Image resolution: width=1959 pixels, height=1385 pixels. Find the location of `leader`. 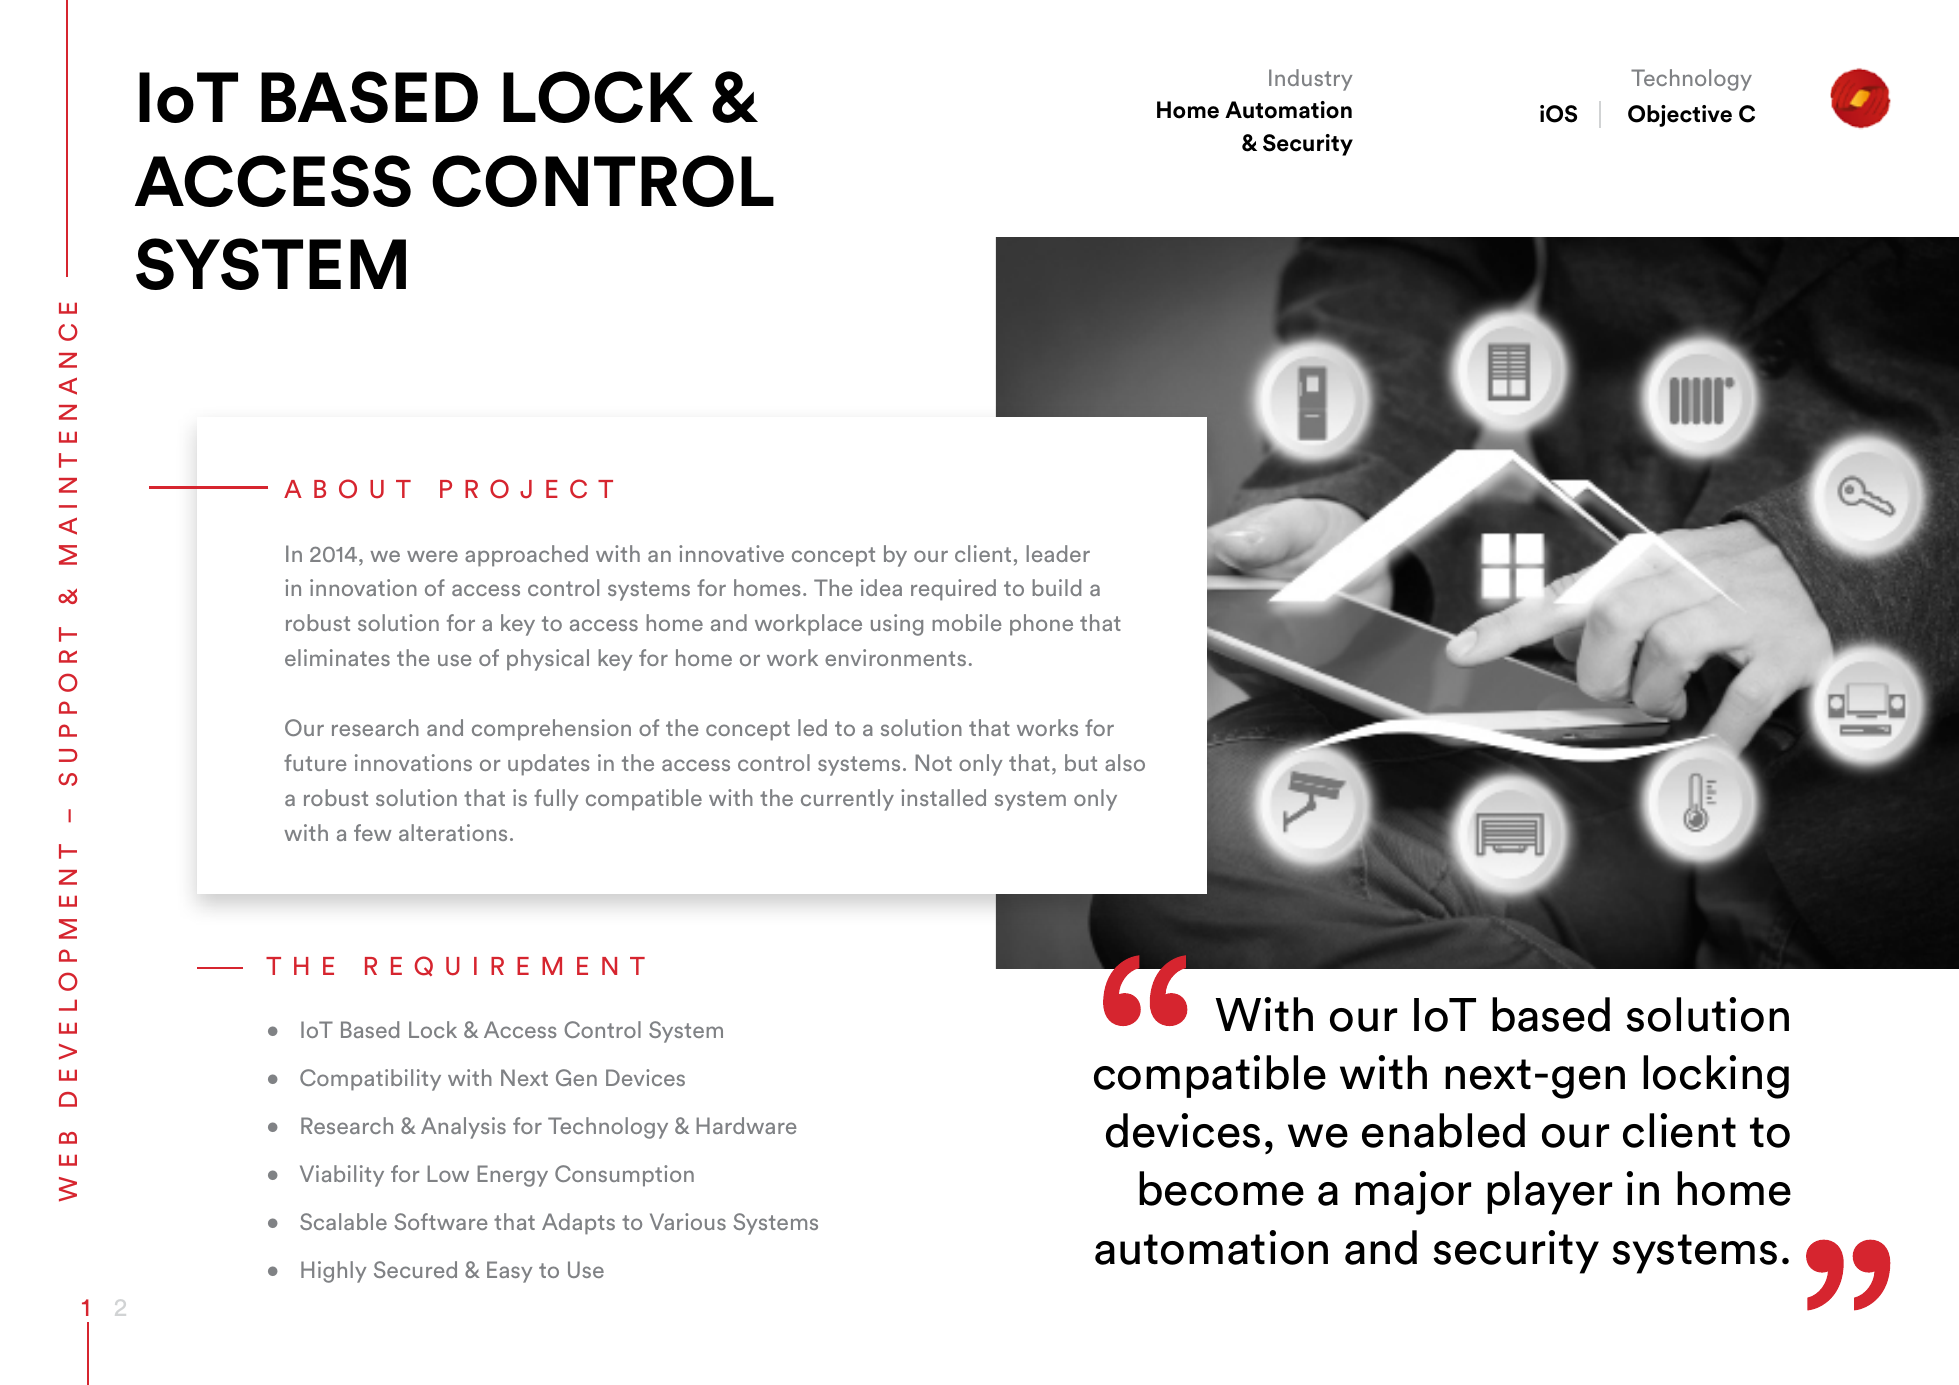

leader is located at coordinates (1058, 553).
